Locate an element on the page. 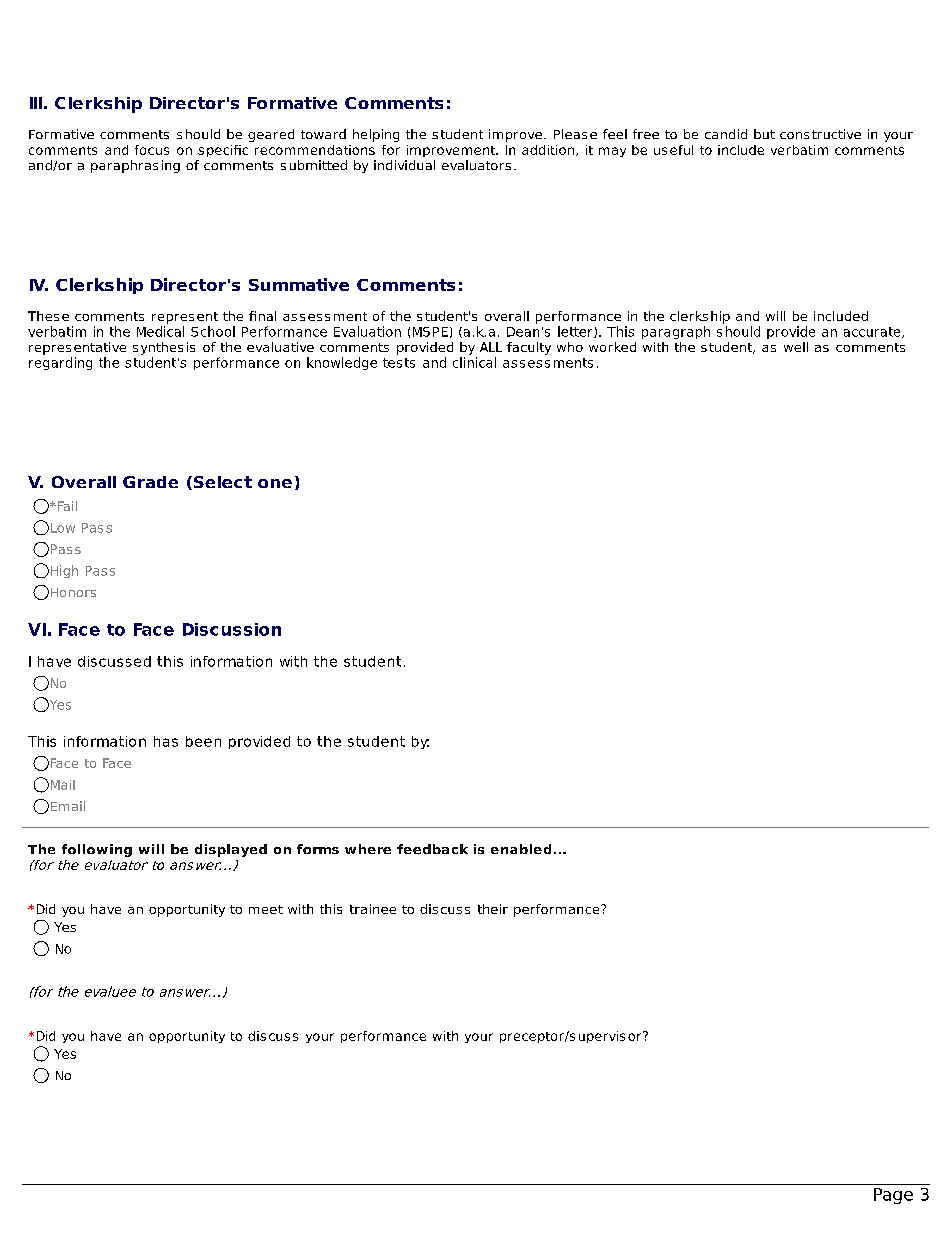 The image size is (952, 1233). meet is located at coordinates (266, 909).
